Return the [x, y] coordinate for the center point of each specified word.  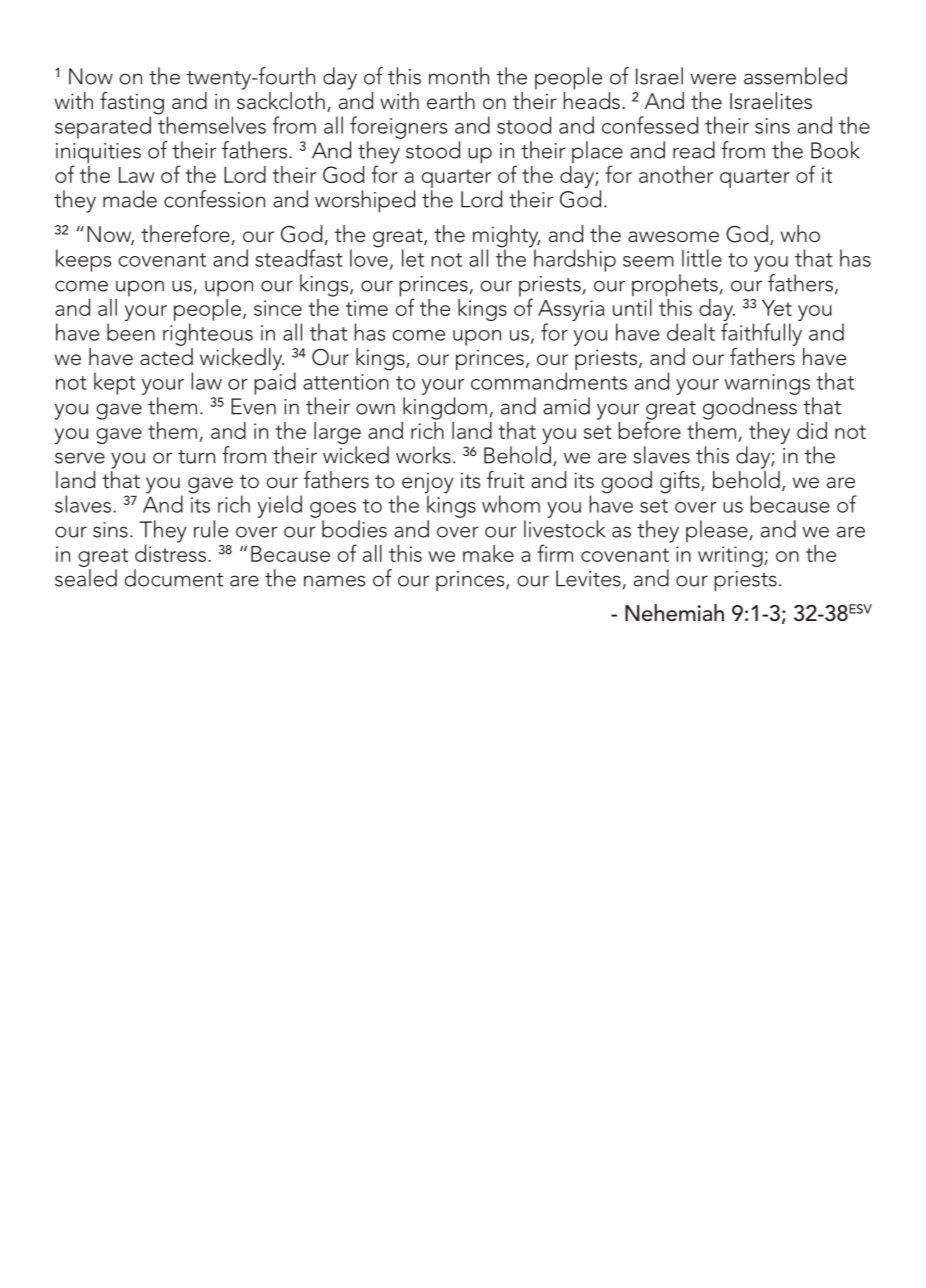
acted [166, 357]
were [713, 79]
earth [451, 101]
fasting [132, 104]
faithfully [761, 334]
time [367, 308]
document [173, 578]
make [488, 553]
